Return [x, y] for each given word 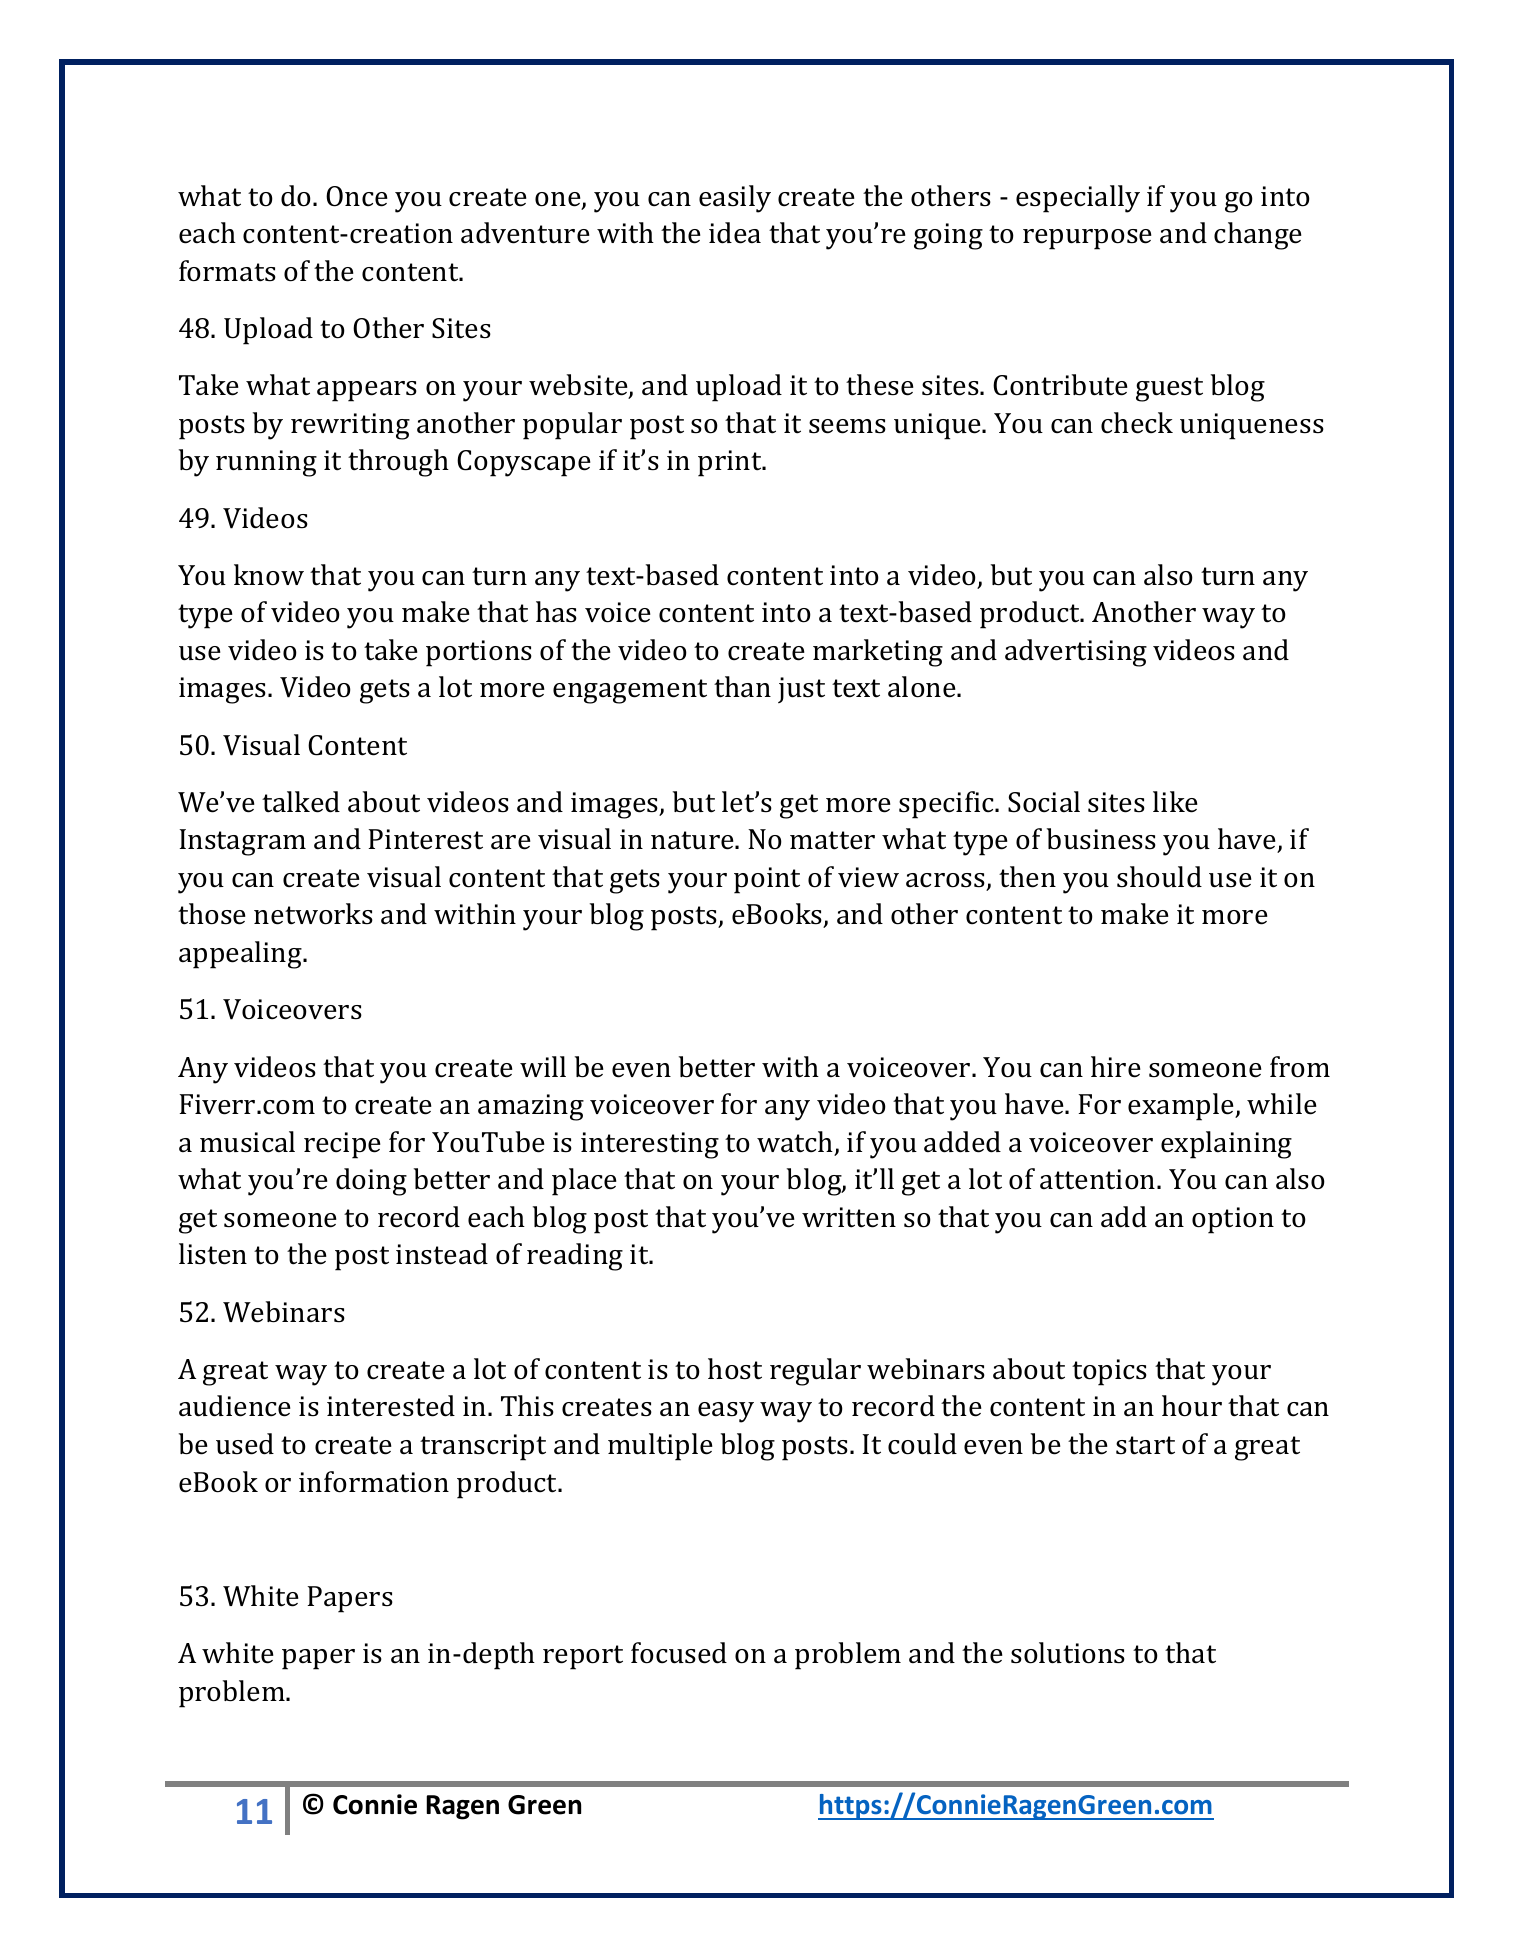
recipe [342, 1145]
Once [357, 196]
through [398, 463]
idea [735, 233]
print [731, 463]
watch [796, 1143]
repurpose [1087, 239]
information [374, 1482]
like [1175, 802]
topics [1109, 1372]
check [1137, 423]
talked [301, 802]
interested [391, 1406]
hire [1116, 1067]
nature [693, 840]
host [735, 1369]
